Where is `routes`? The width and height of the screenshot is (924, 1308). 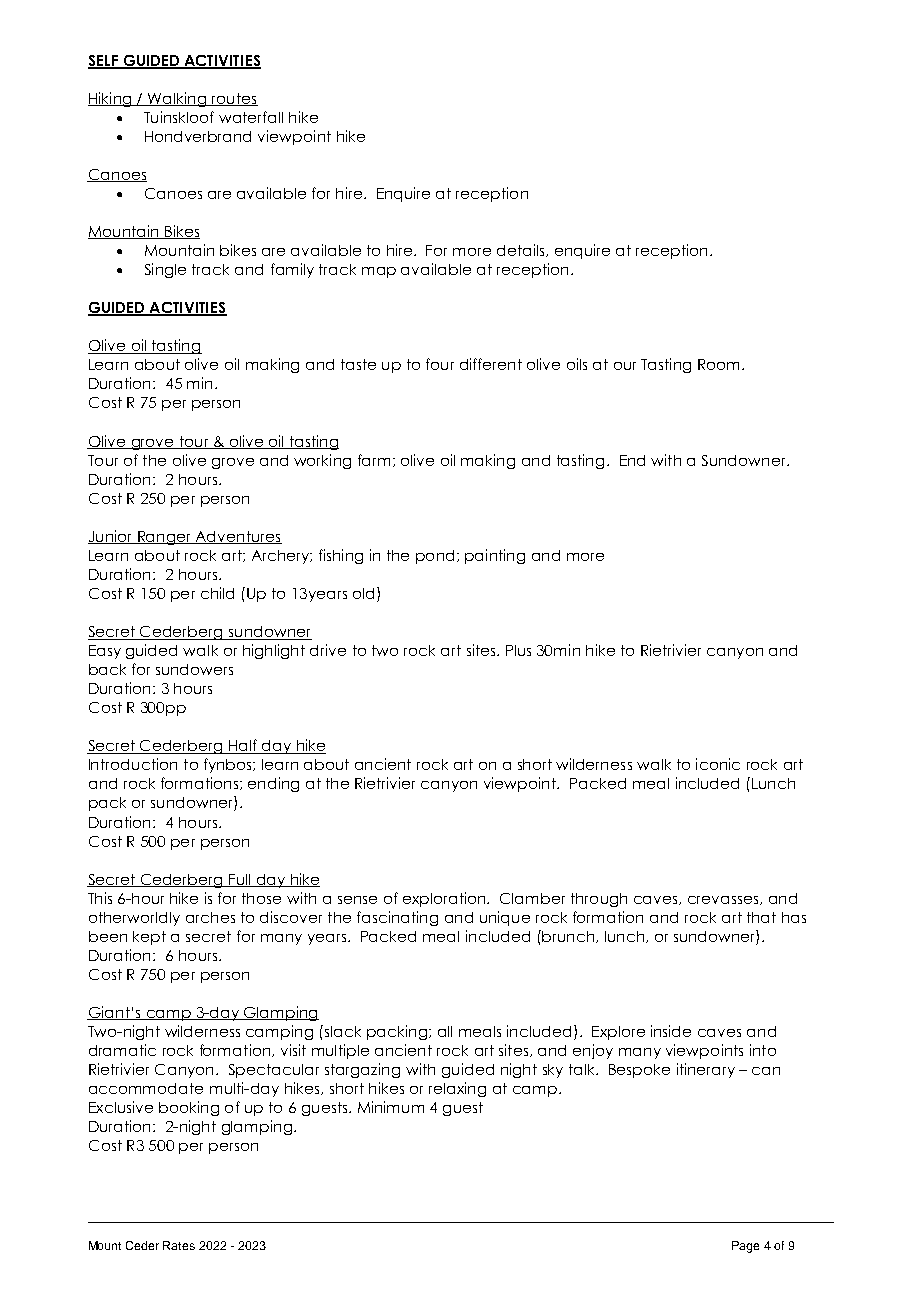
routes is located at coordinates (234, 99).
